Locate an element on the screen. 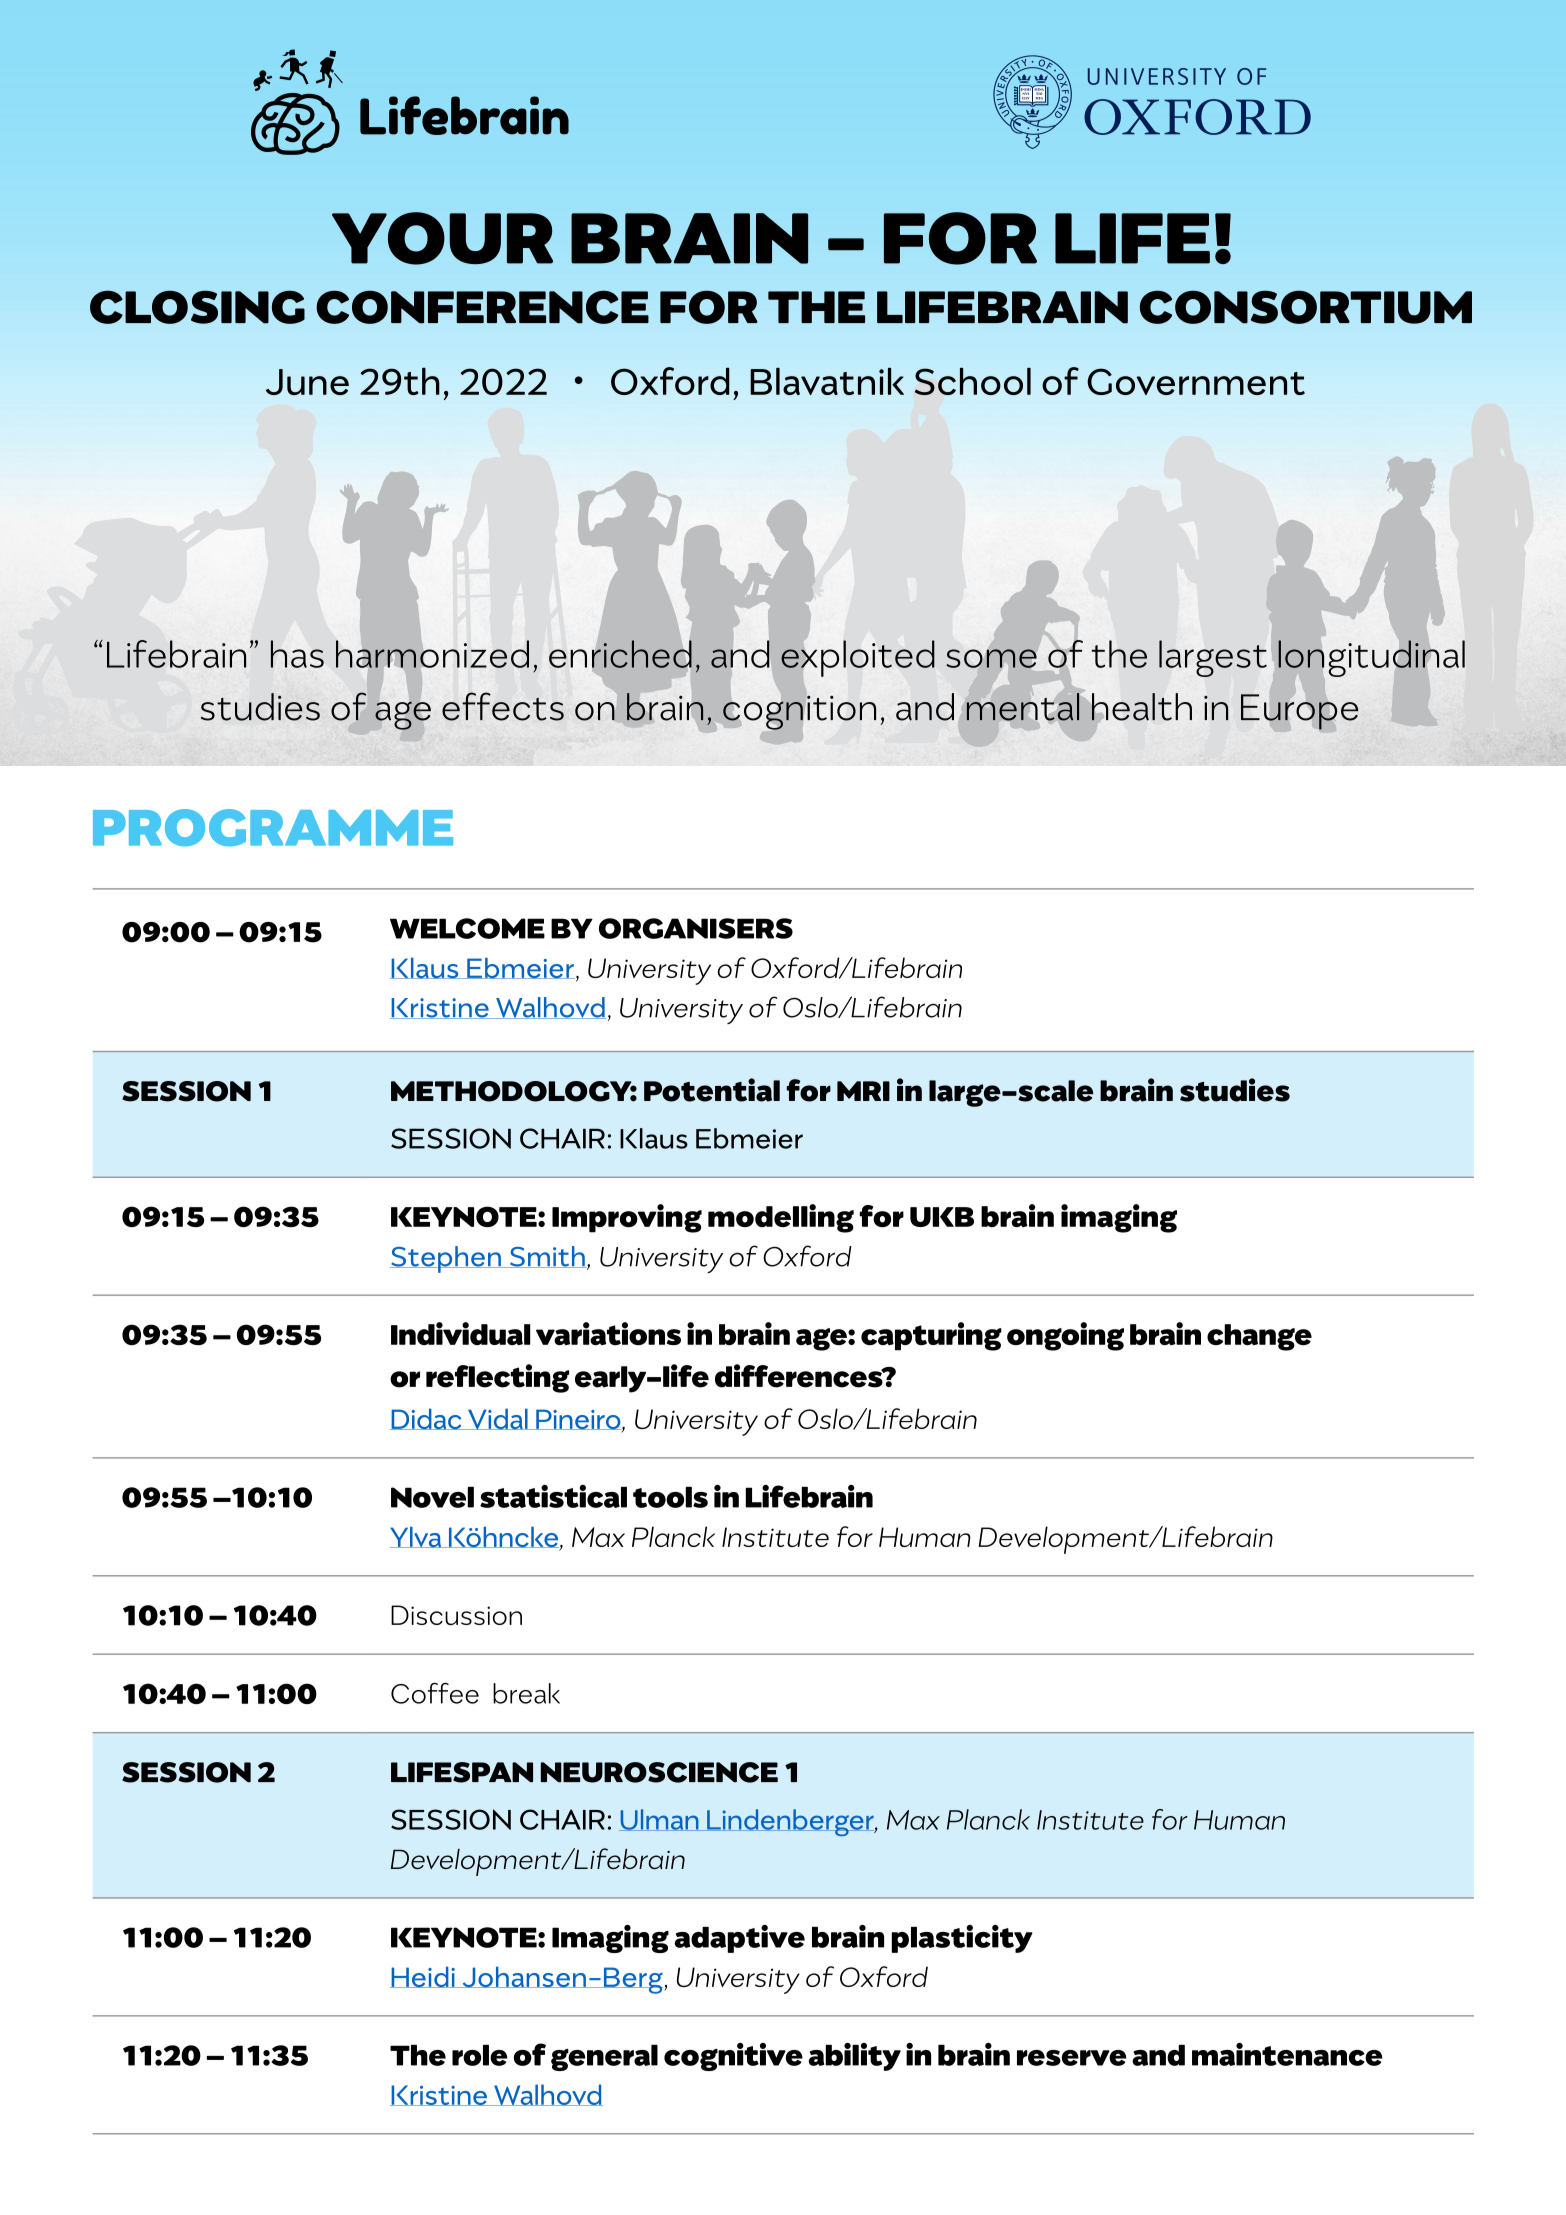 This screenshot has height=2215, width=1566. cognition is located at coordinates (799, 713).
